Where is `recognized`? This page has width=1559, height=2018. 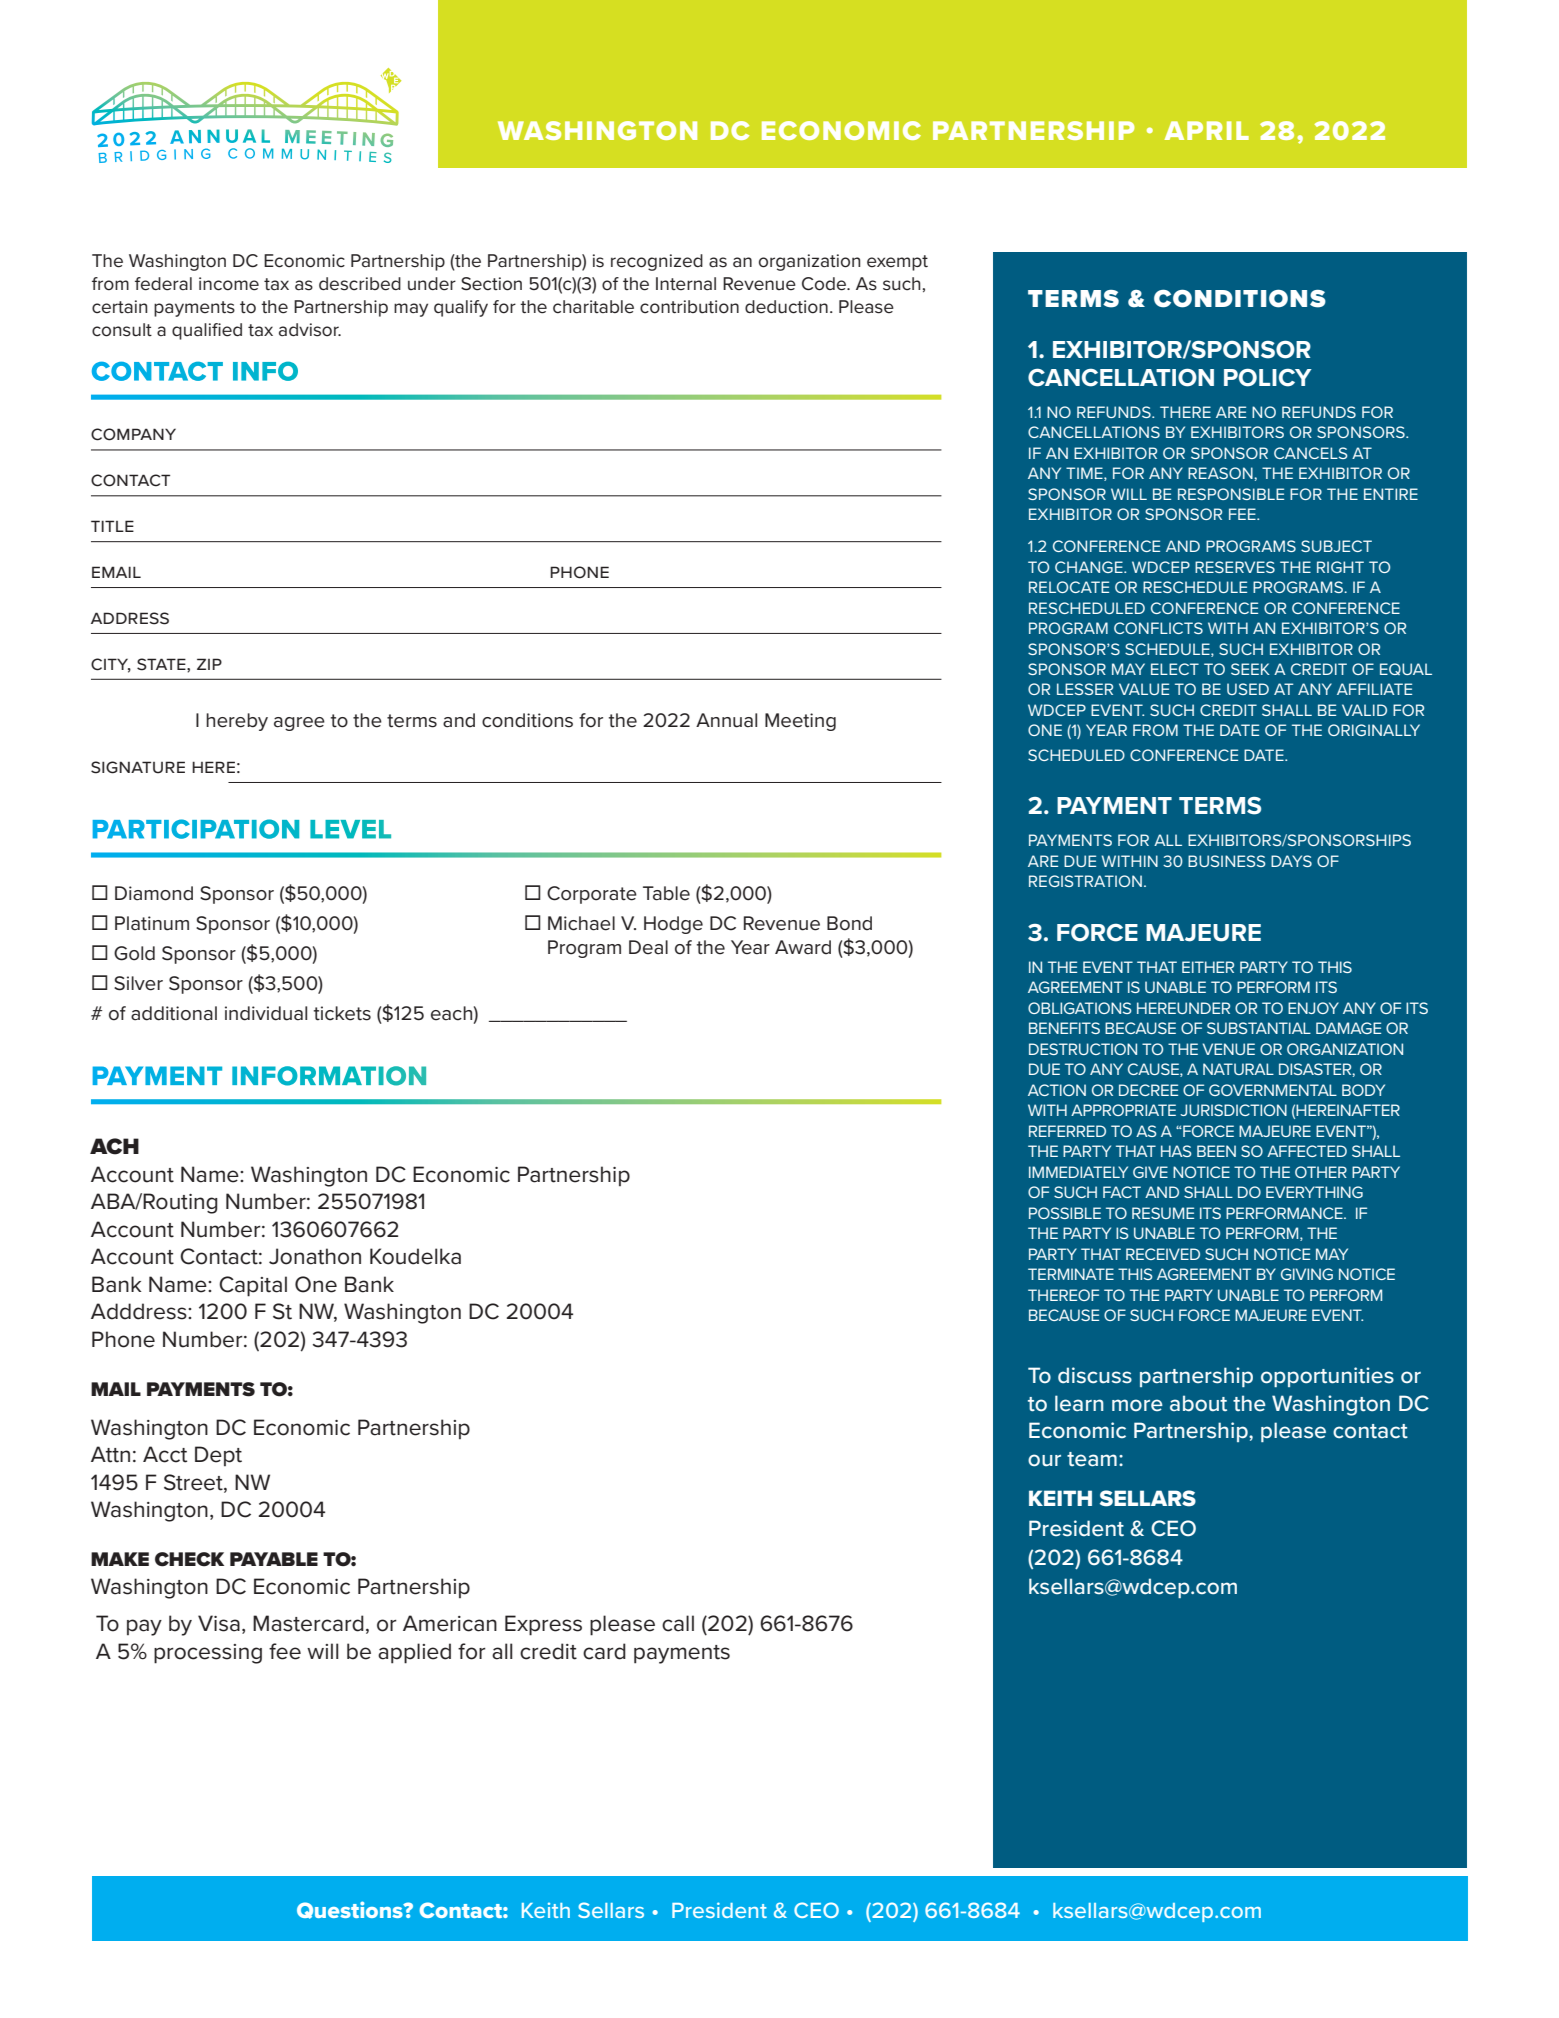
recognized is located at coordinates (657, 262).
